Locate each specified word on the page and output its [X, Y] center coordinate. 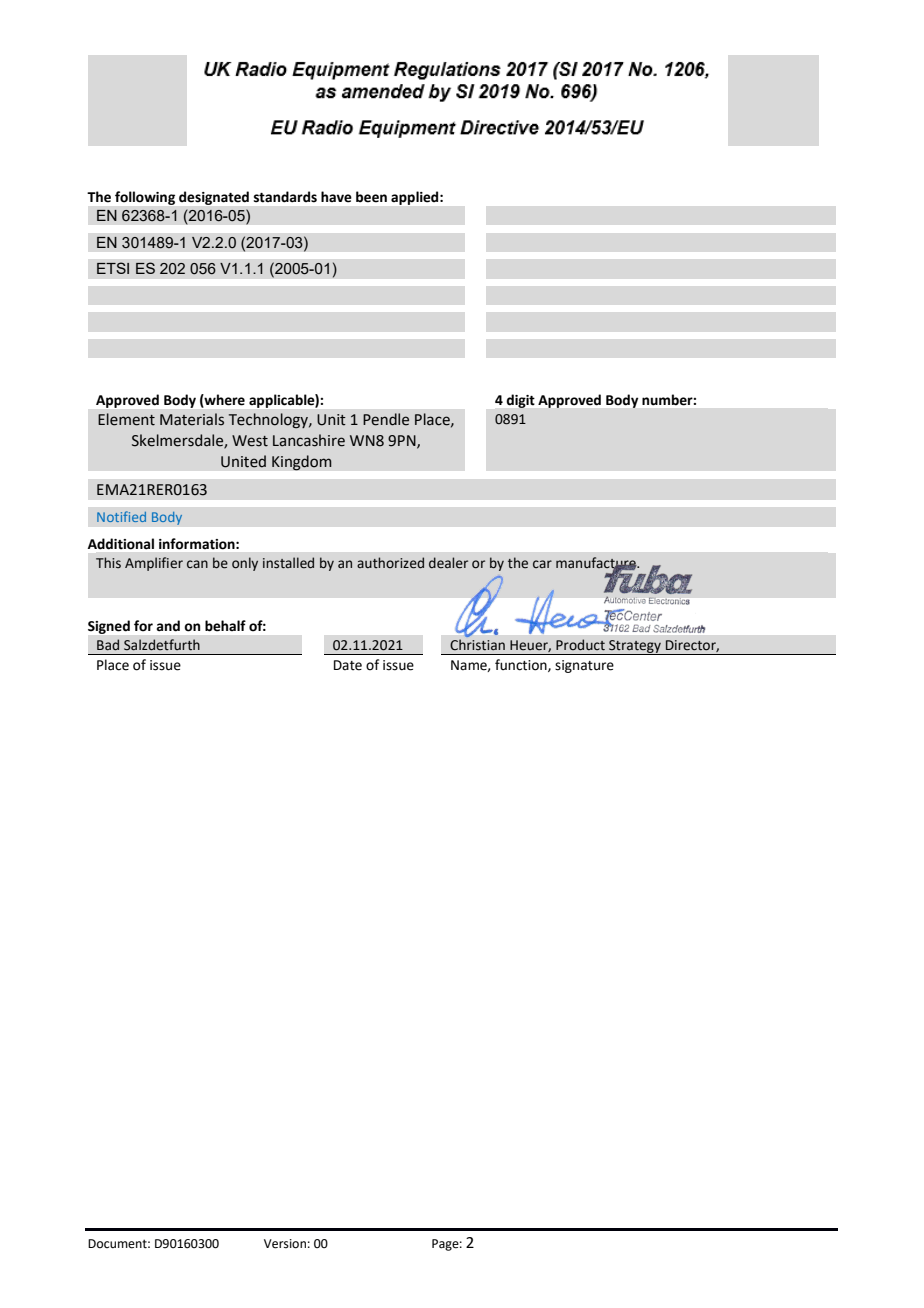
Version [285, 1244]
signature [584, 666]
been [371, 197]
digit [521, 401]
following [145, 198]
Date [348, 665]
